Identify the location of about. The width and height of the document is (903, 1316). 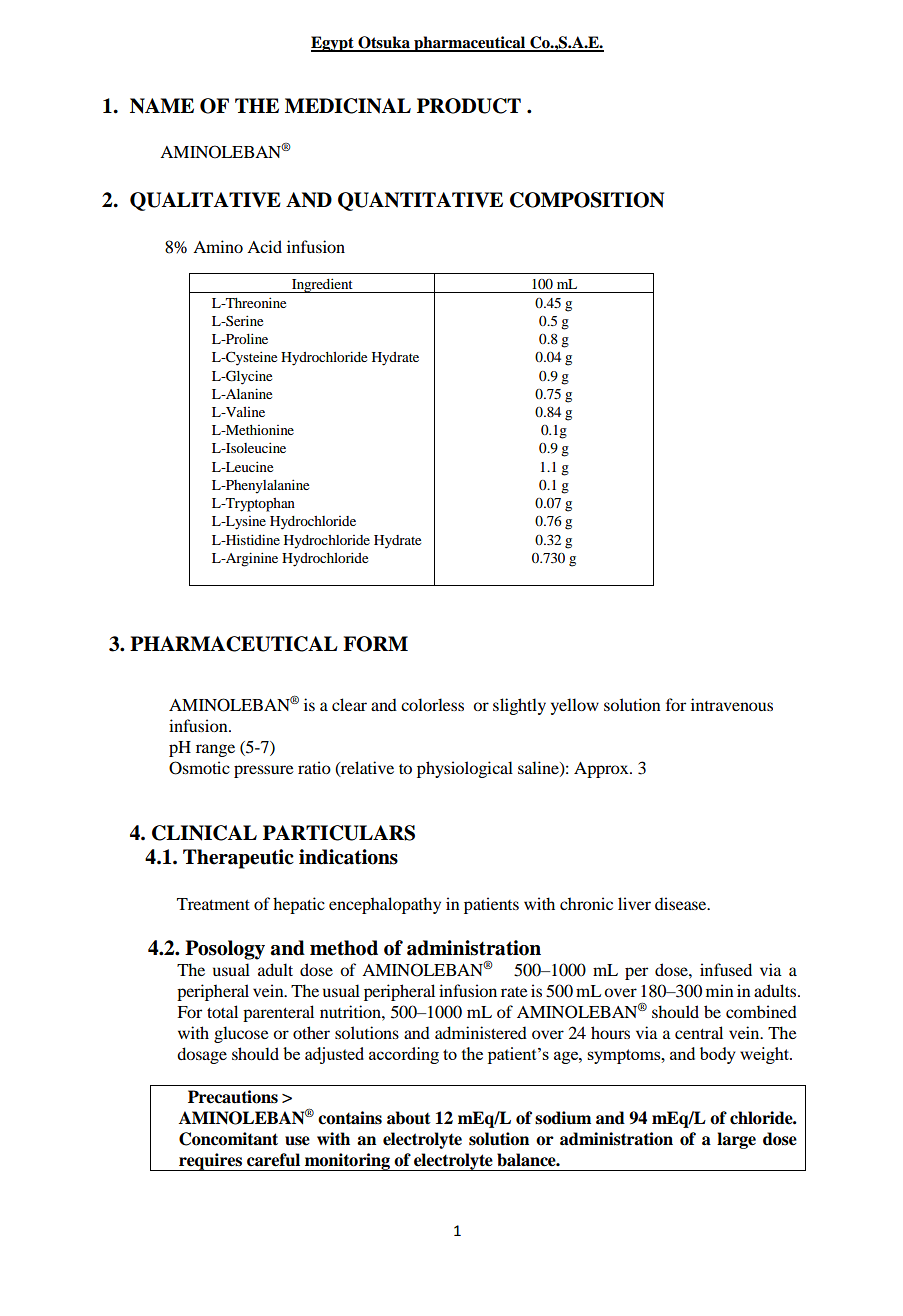
(409, 1118).
